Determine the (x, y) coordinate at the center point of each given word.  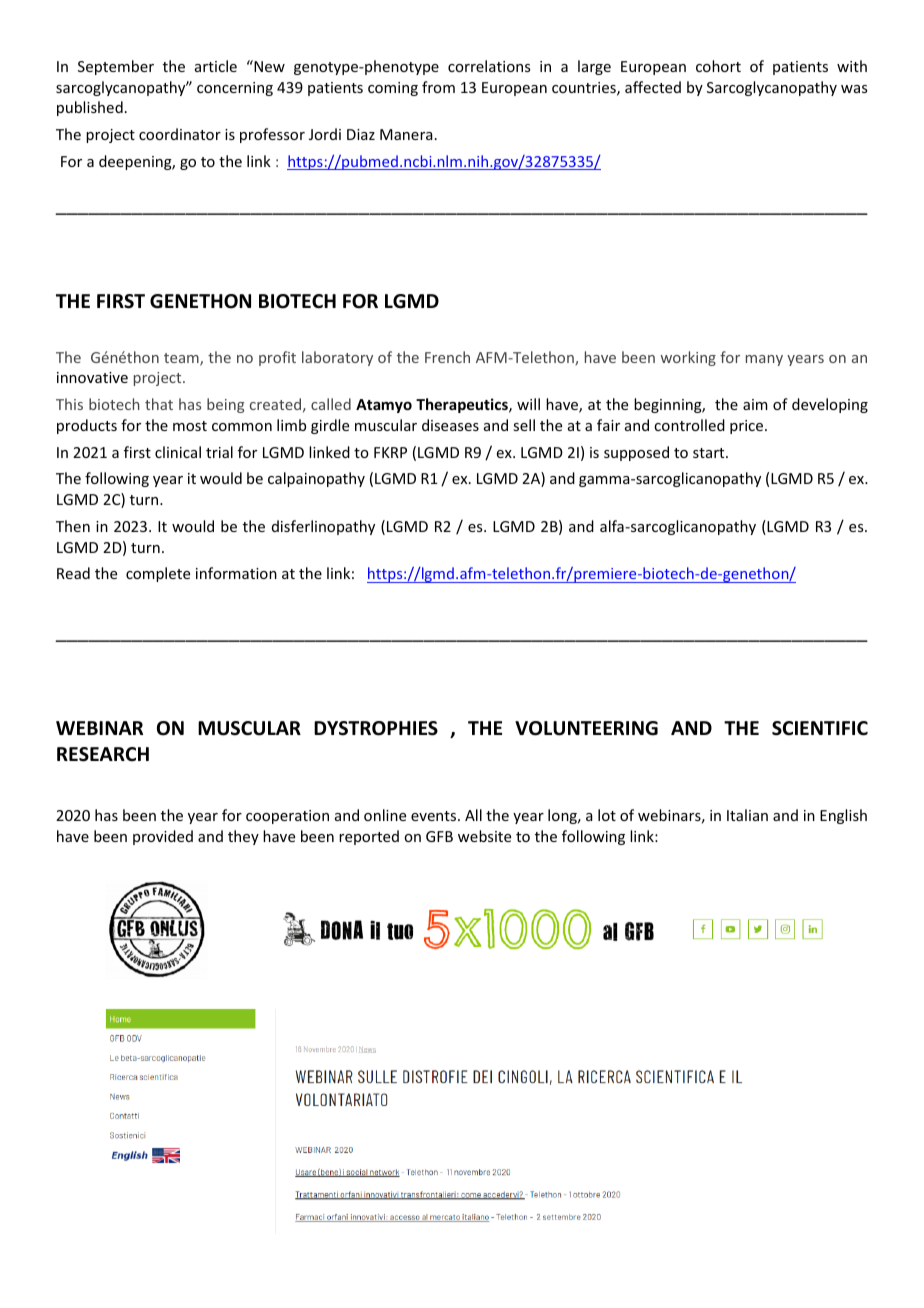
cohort (718, 66)
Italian (747, 815)
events (435, 816)
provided (163, 837)
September (116, 67)
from (438, 87)
